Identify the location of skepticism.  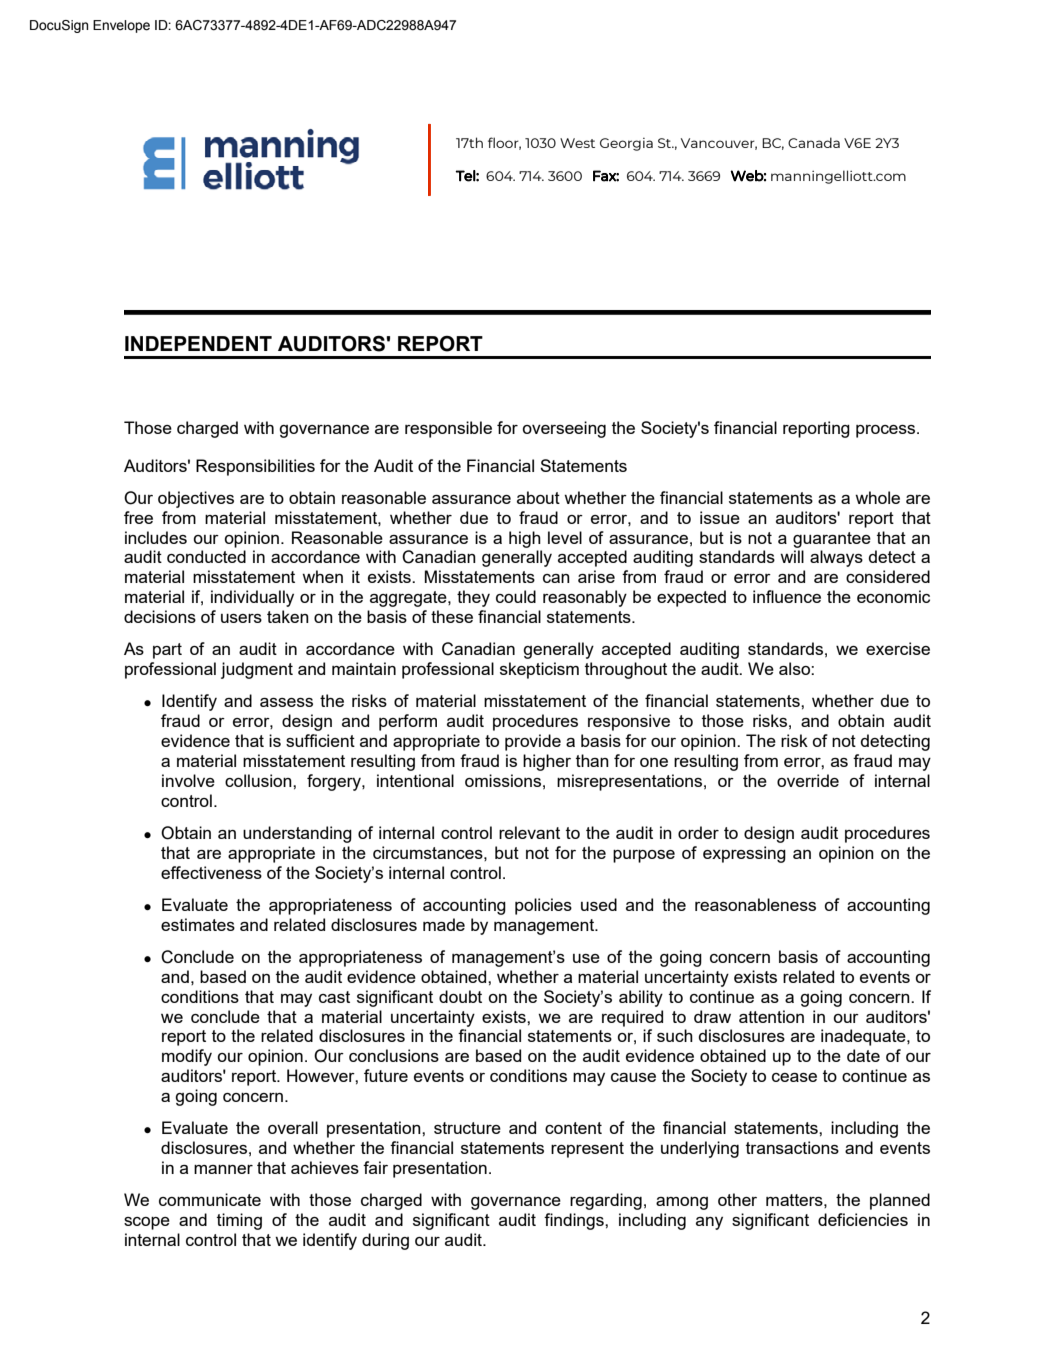
(539, 670).
